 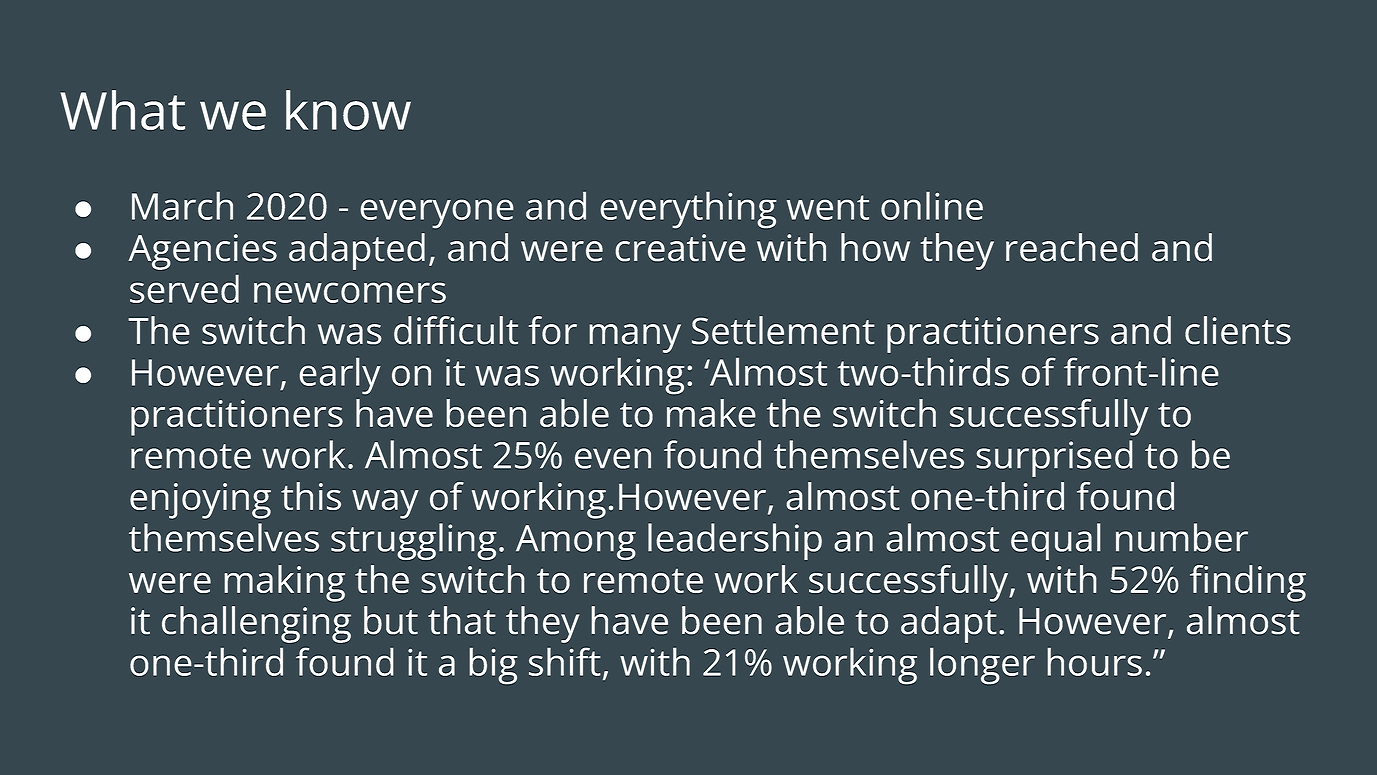 I want to click on shift, so click(x=565, y=662).
